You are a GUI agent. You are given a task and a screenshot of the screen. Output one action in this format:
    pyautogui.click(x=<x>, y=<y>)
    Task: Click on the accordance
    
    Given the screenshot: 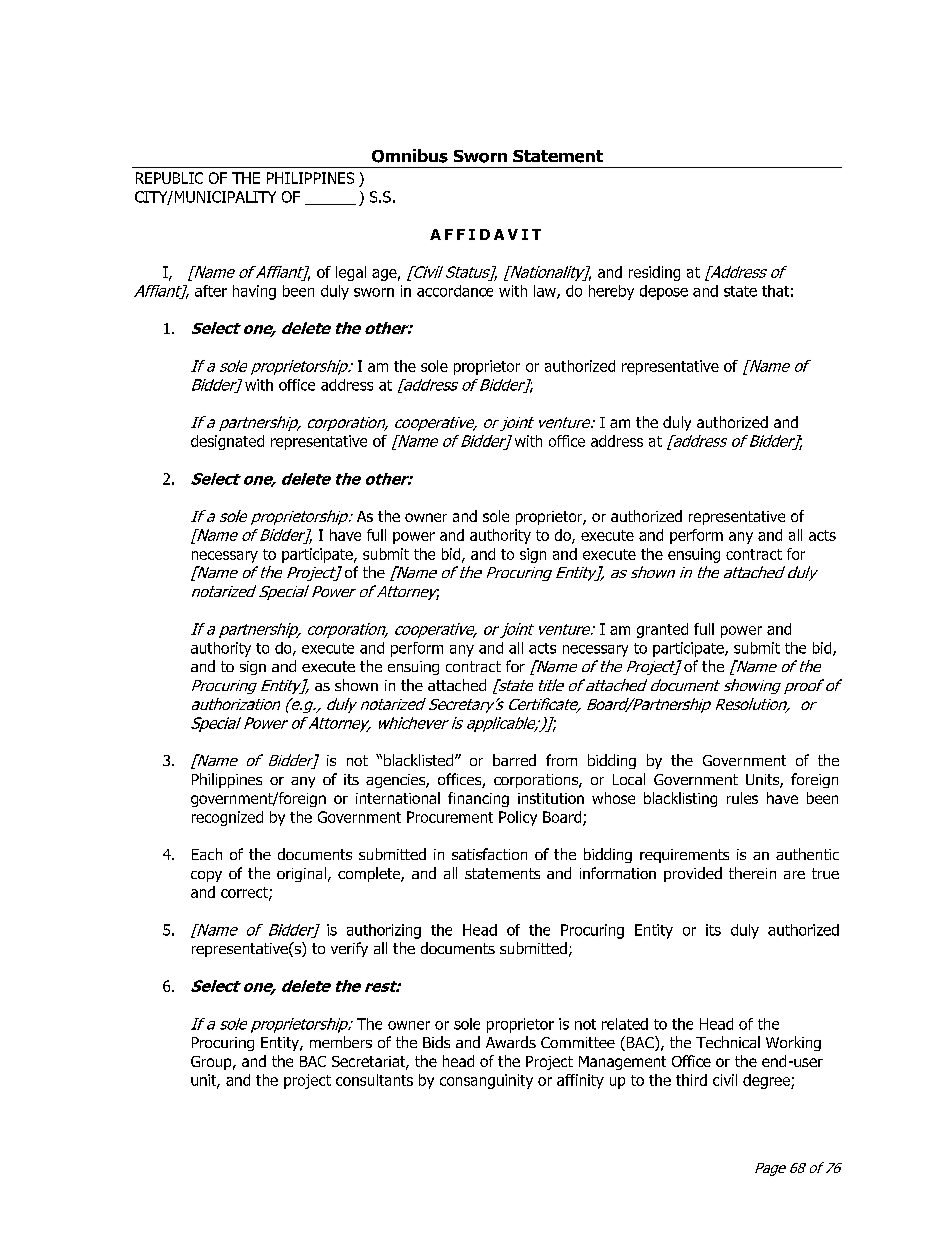 What is the action you would take?
    pyautogui.click(x=455, y=291)
